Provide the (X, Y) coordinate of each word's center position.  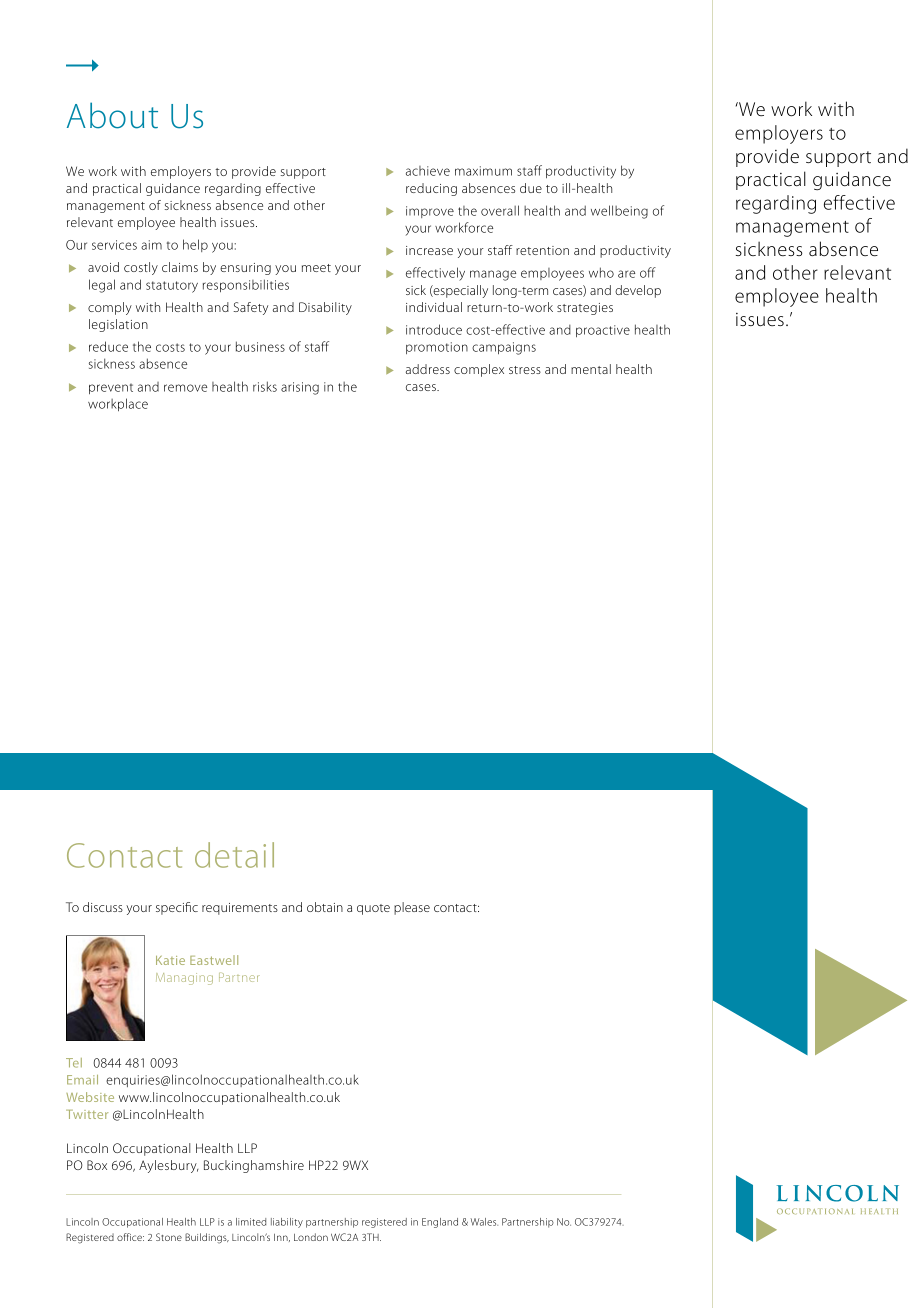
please (412, 908)
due (531, 188)
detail (234, 855)
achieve (428, 171)
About (112, 115)
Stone (169, 1237)
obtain (325, 907)
